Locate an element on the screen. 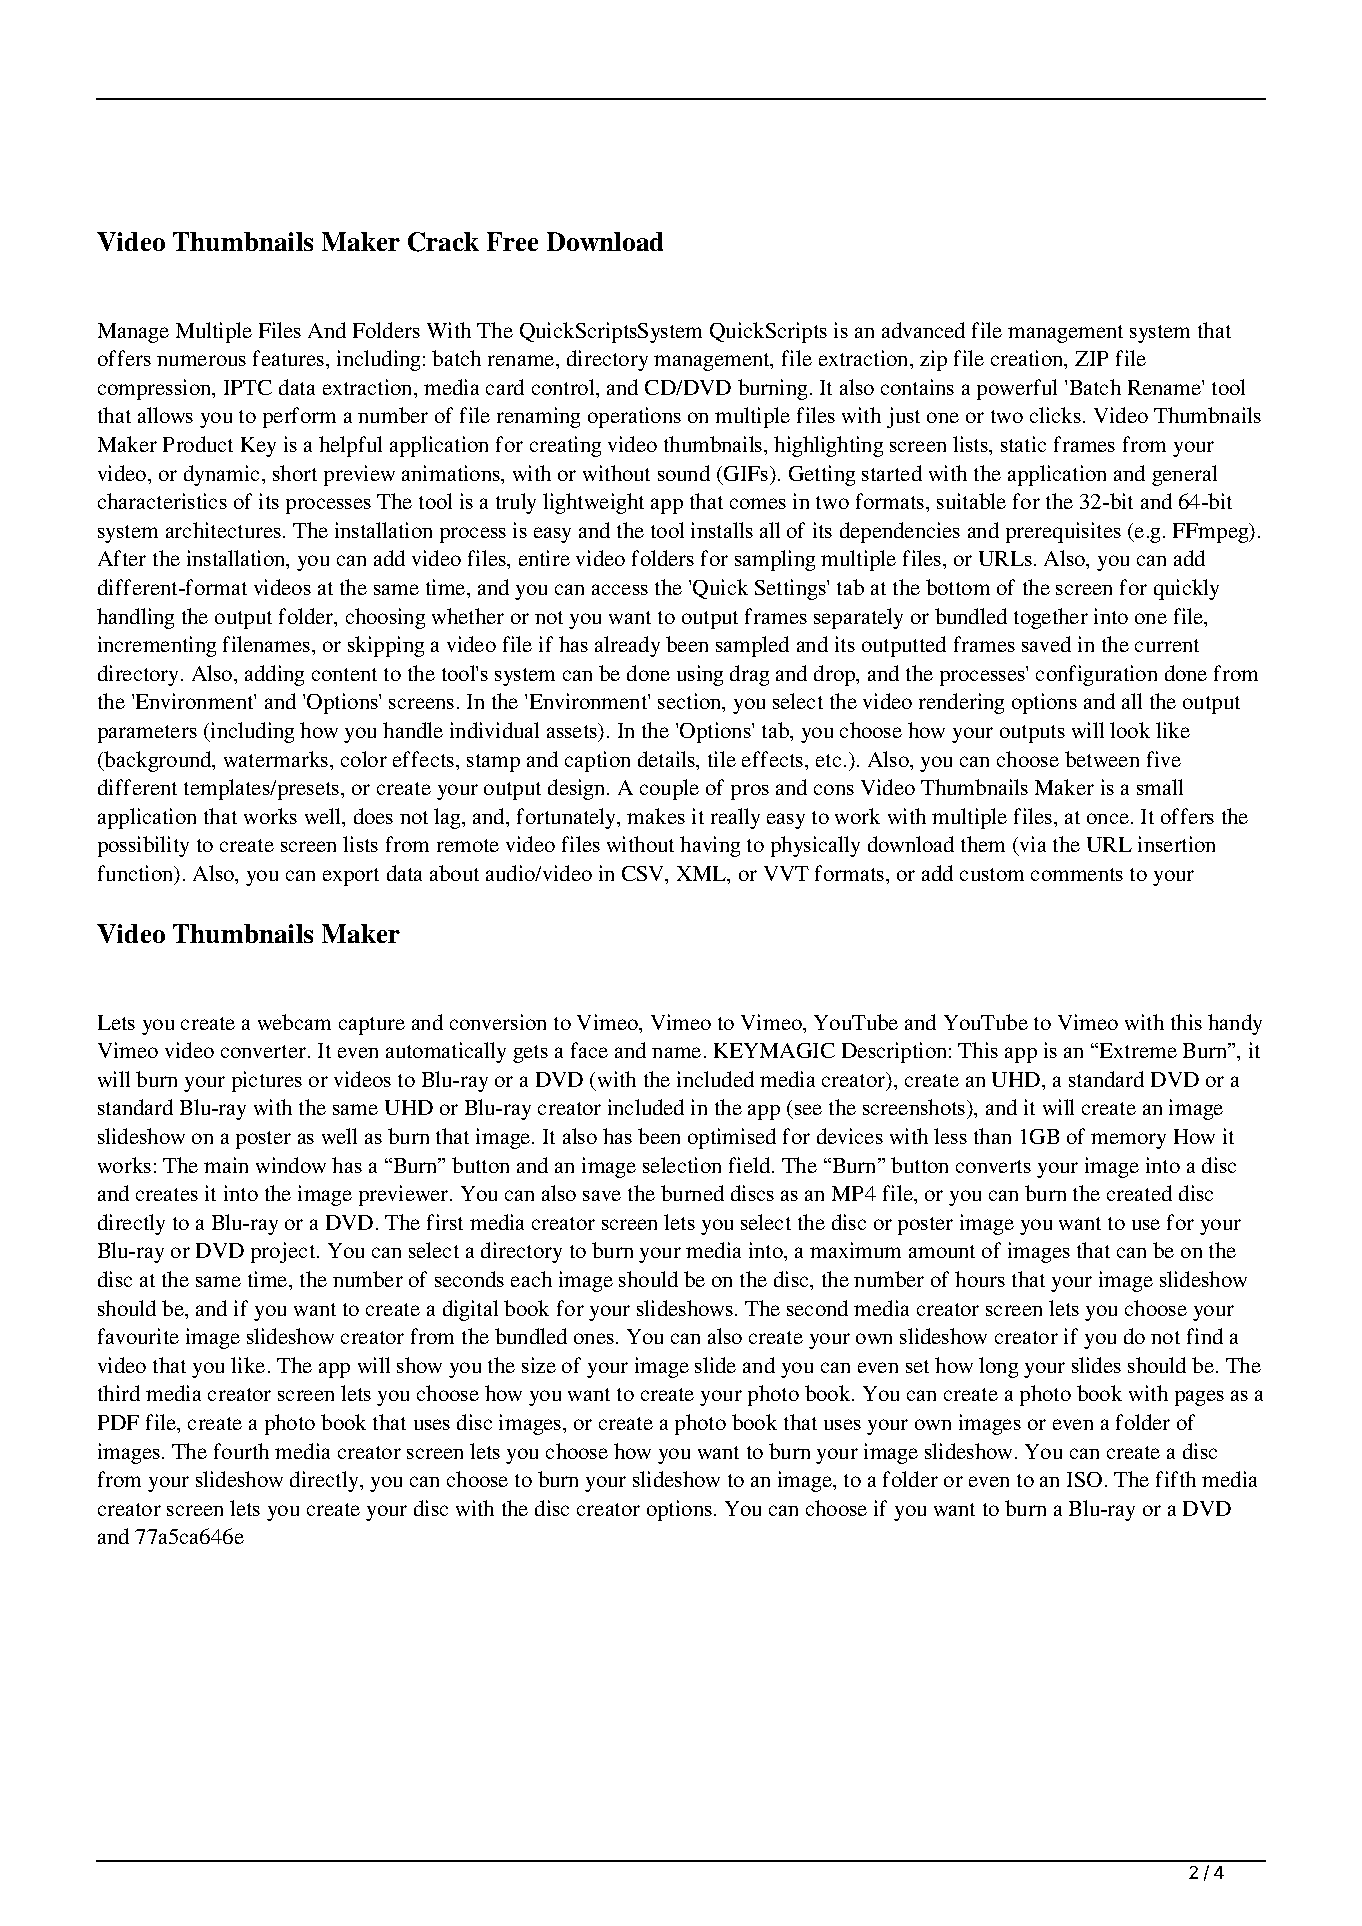  converter is located at coordinates (263, 1051).
